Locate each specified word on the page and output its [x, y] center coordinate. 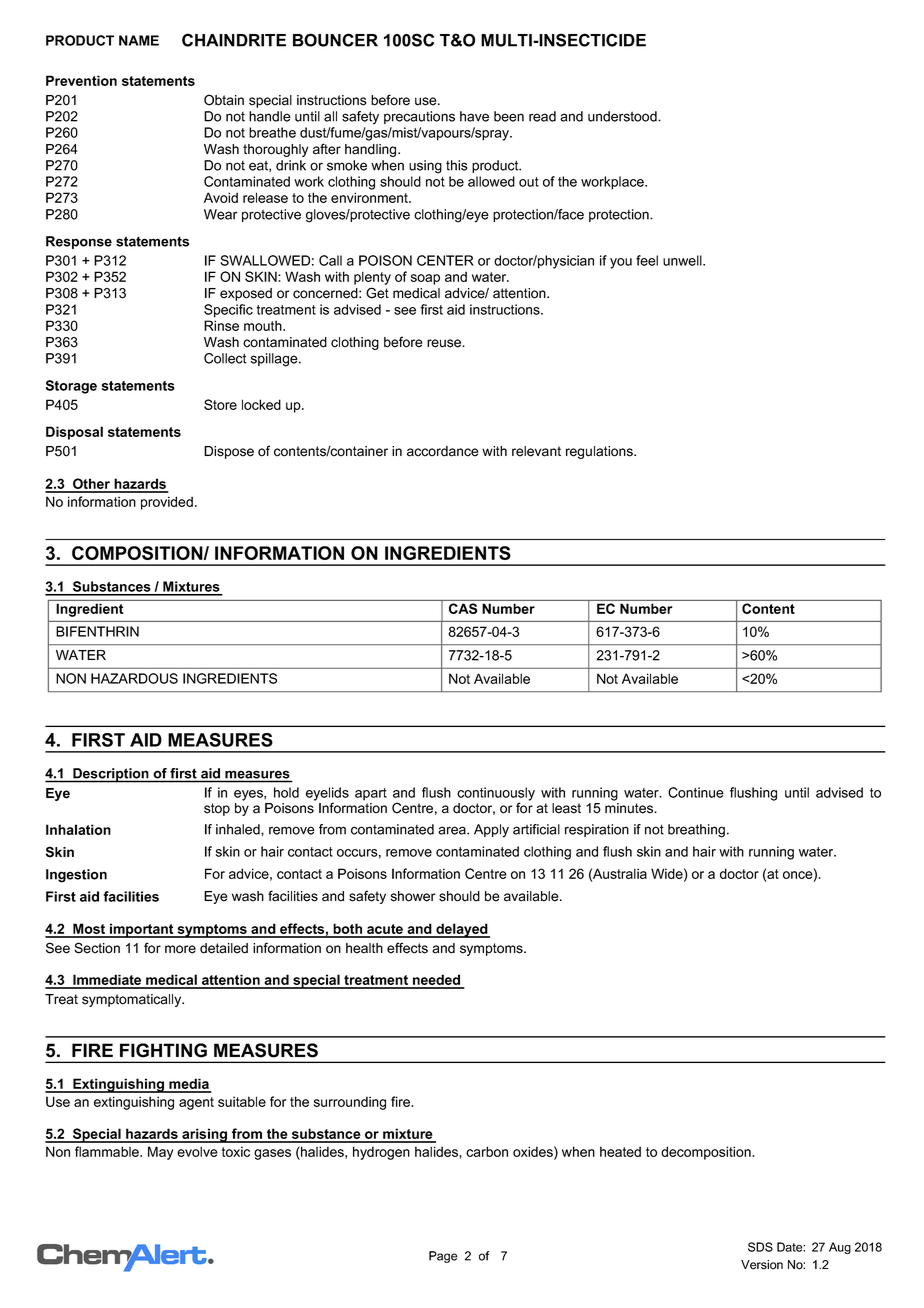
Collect [225, 358]
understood [623, 116]
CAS [463, 608]
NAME [139, 40]
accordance [443, 451]
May [160, 1153]
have [474, 116]
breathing [696, 831]
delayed [462, 930]
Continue [696, 792]
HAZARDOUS [134, 678]
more [180, 949]
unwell [683, 260]
